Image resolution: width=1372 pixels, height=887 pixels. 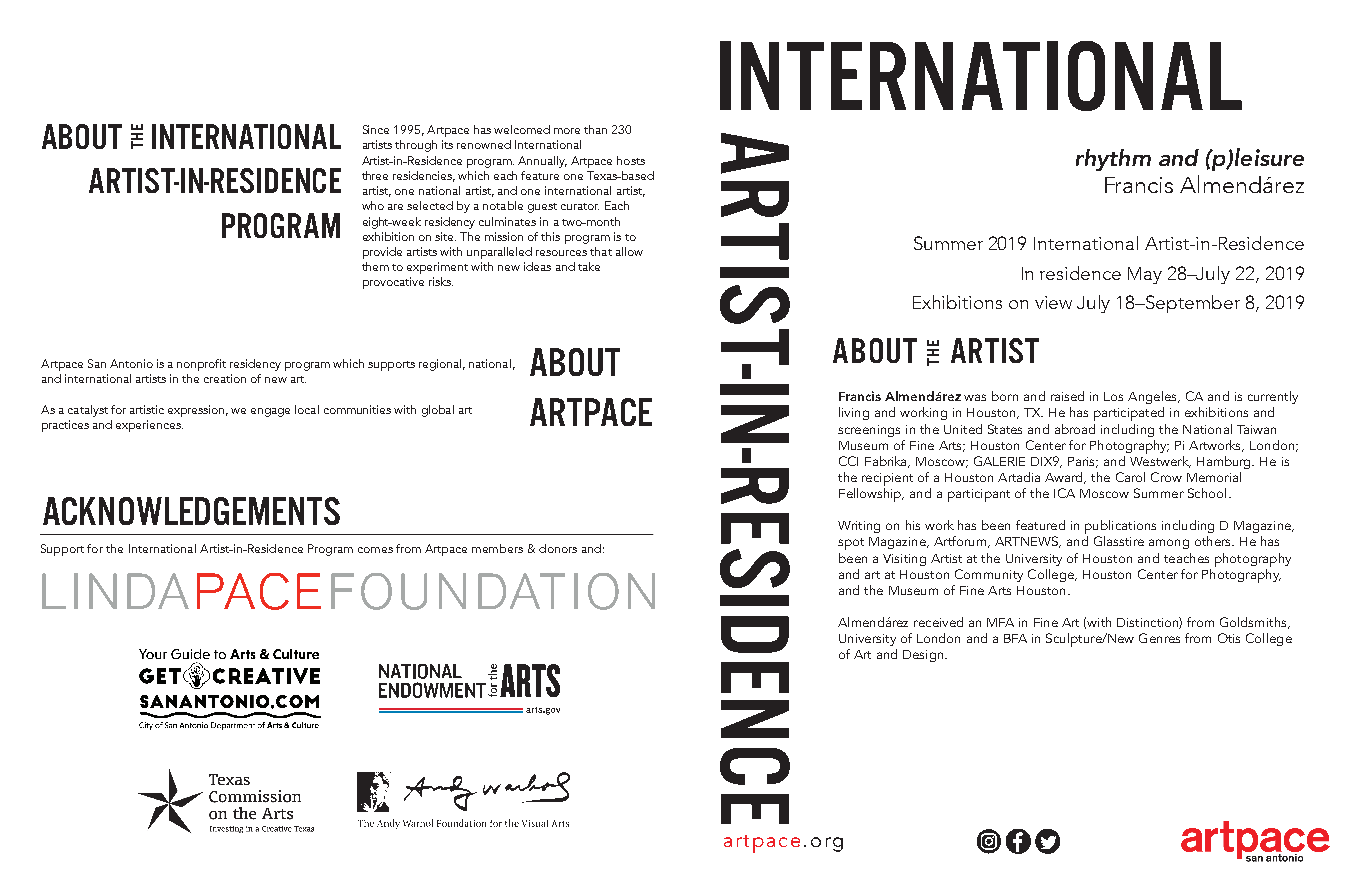 I want to click on comes, so click(x=375, y=550).
